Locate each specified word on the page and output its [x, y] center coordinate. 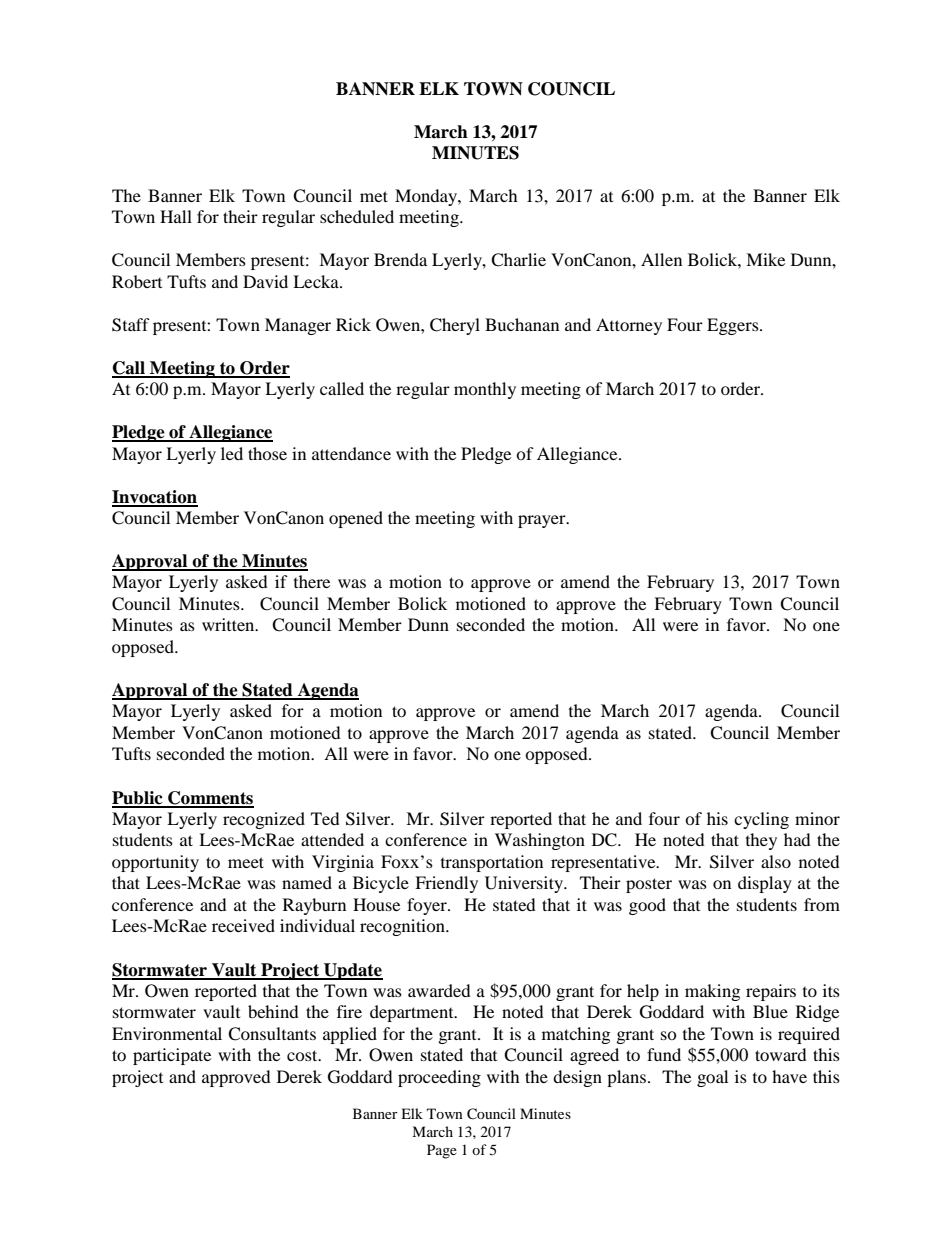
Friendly [446, 884]
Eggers [734, 326]
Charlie [518, 260]
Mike [765, 259]
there [312, 581]
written [229, 624]
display [765, 884]
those [267, 453]
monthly [485, 390]
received [243, 925]
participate [172, 1056]
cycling [761, 820]
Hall [176, 216]
